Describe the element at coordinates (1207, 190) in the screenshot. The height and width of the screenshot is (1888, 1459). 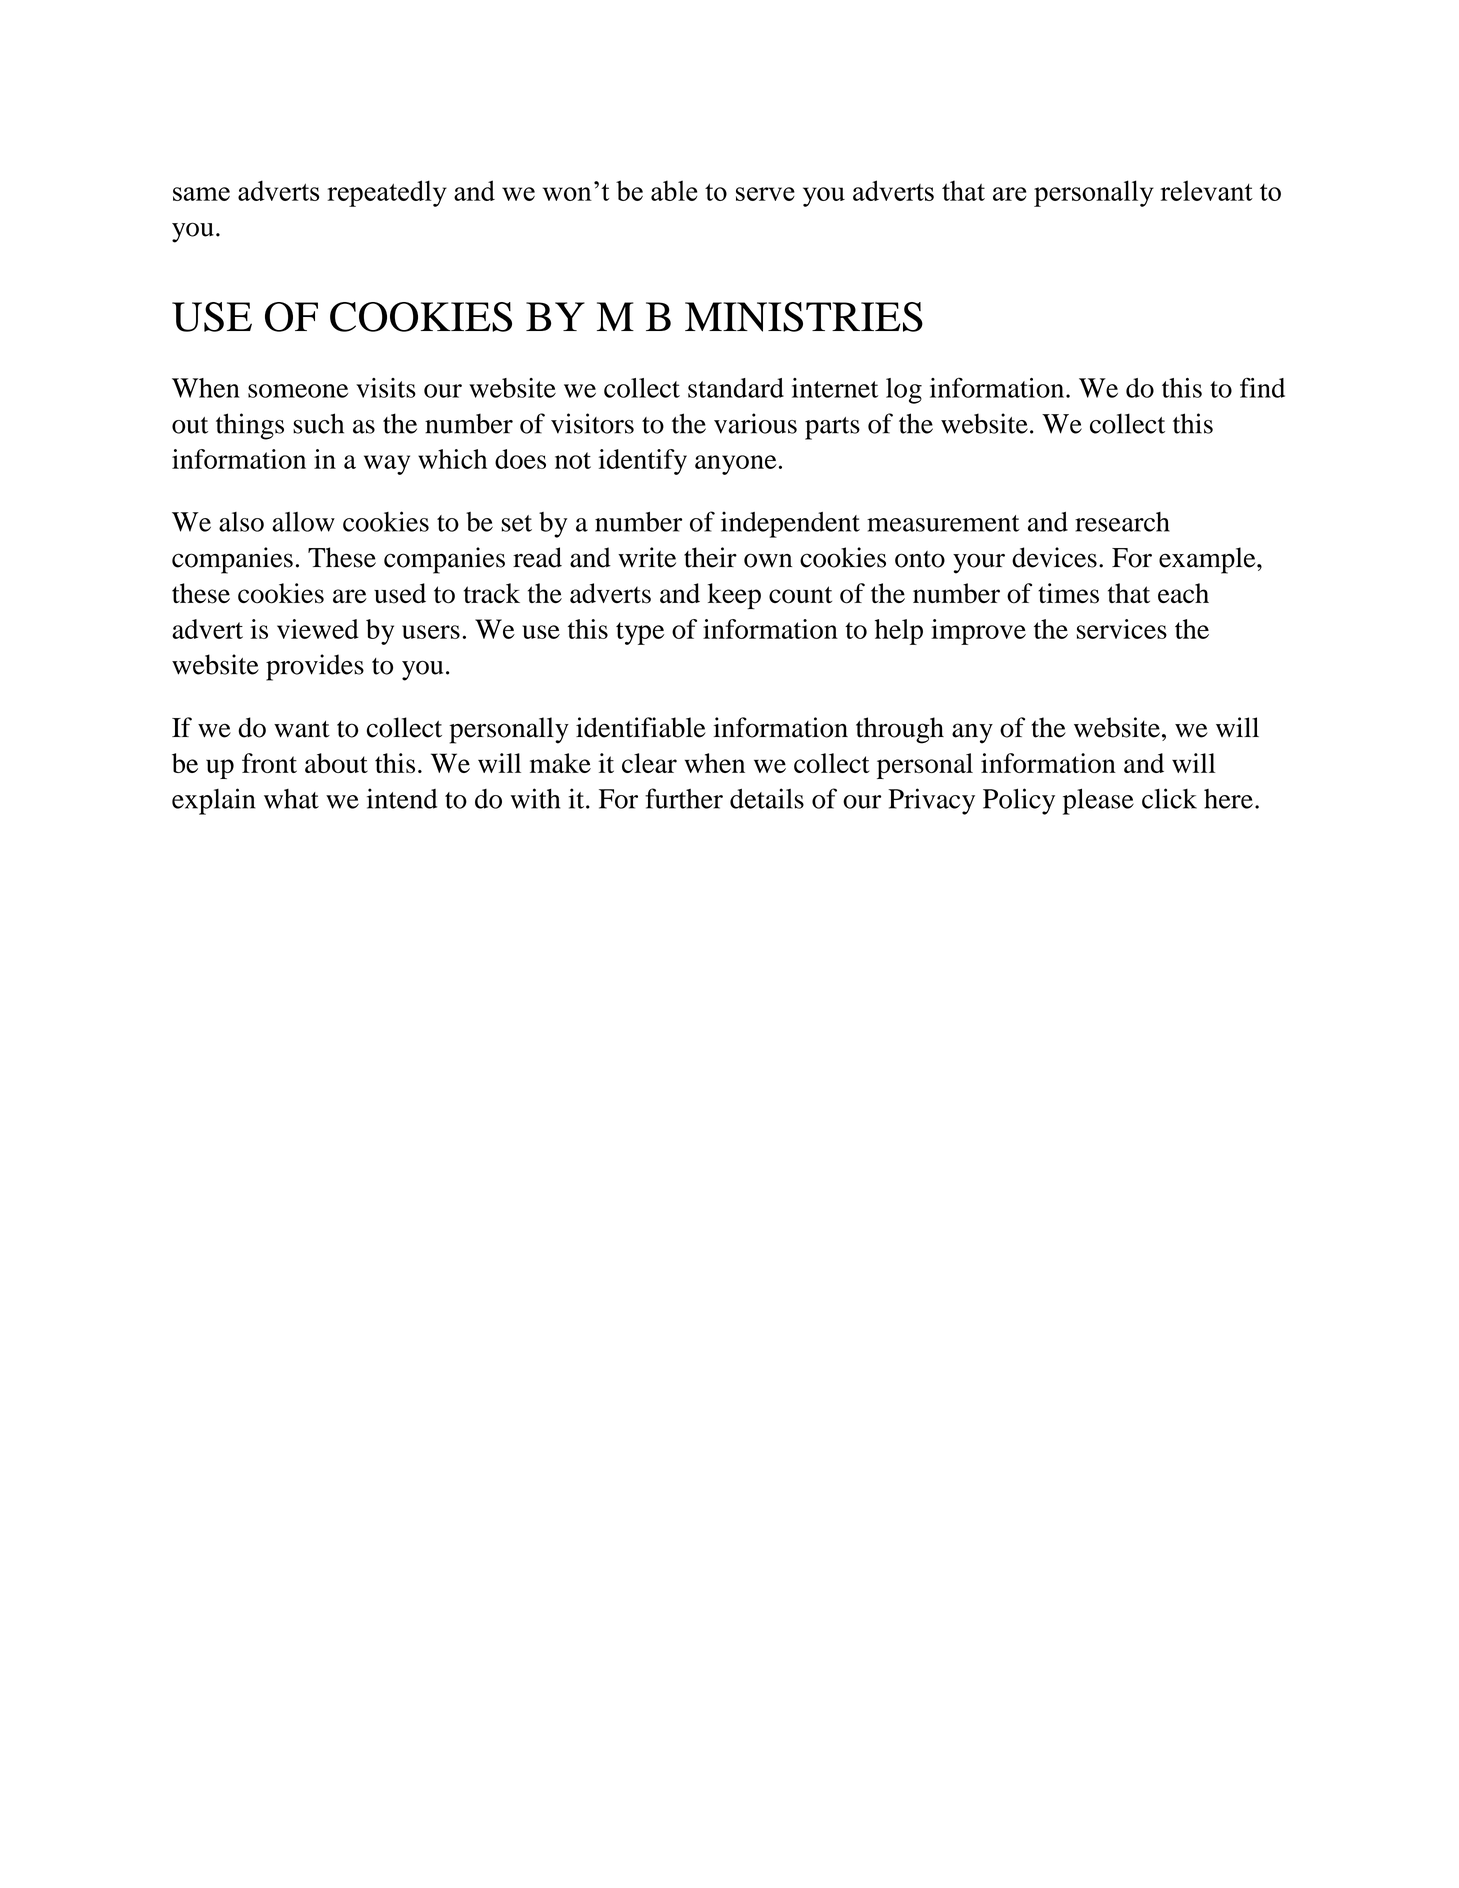
I see `relevant` at that location.
